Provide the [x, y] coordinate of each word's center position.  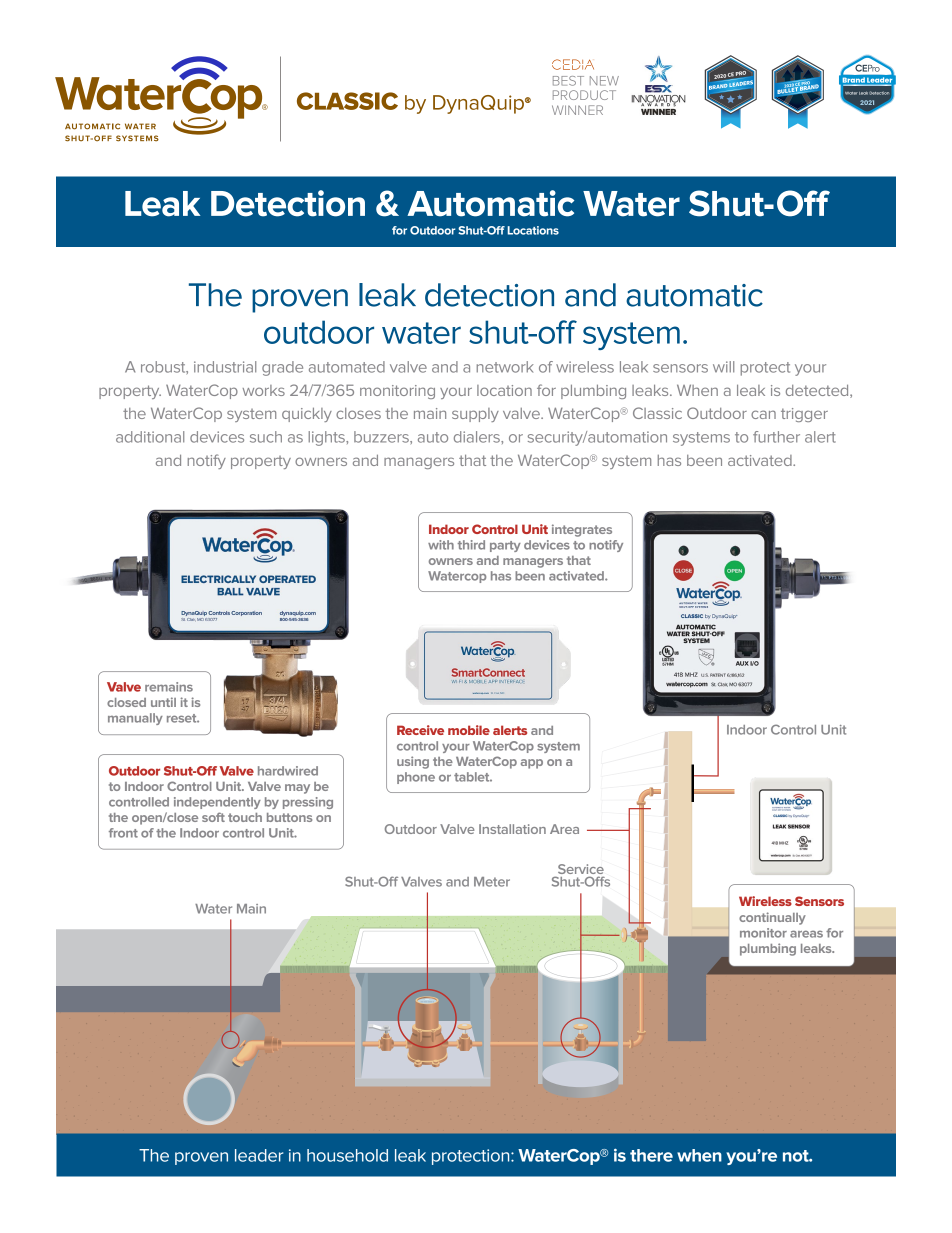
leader [259, 1155]
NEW [604, 81]
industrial [225, 367]
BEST [568, 81]
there [651, 1155]
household [347, 1155]
